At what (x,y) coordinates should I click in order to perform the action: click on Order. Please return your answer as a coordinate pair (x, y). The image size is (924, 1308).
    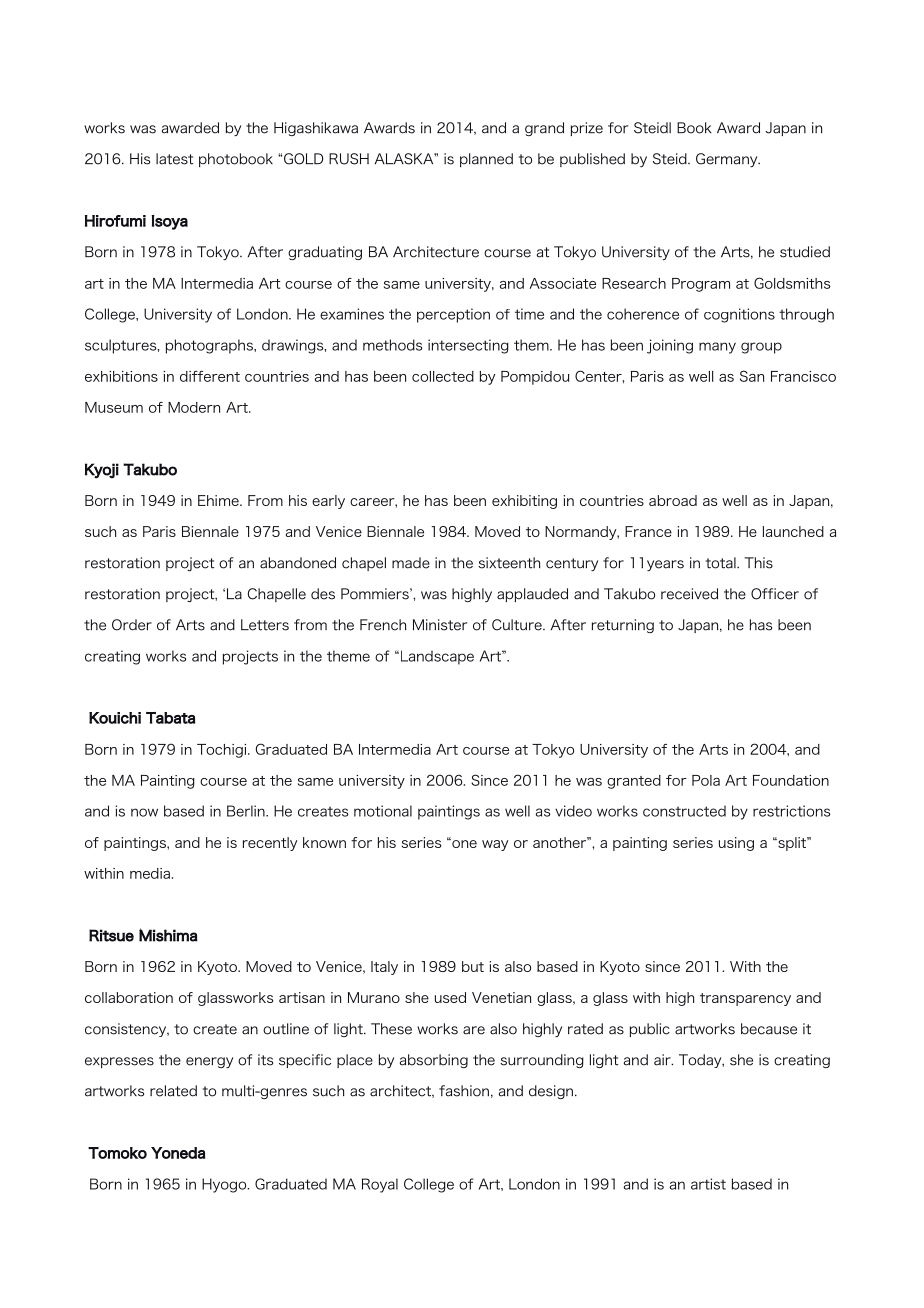
    Looking at the image, I should click on (132, 625).
